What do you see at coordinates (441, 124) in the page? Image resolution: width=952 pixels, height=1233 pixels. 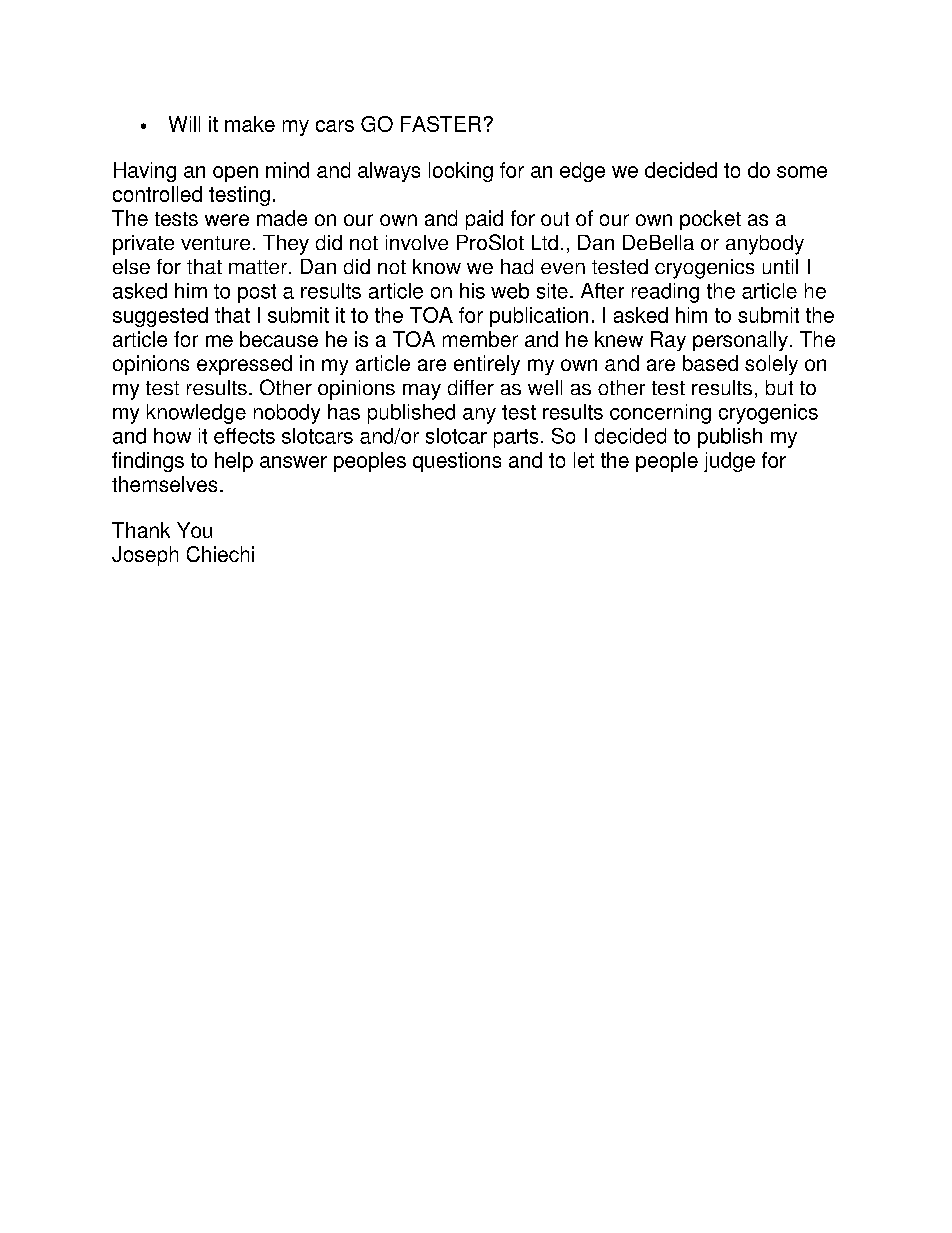 I see `FASTER` at bounding box center [441, 124].
